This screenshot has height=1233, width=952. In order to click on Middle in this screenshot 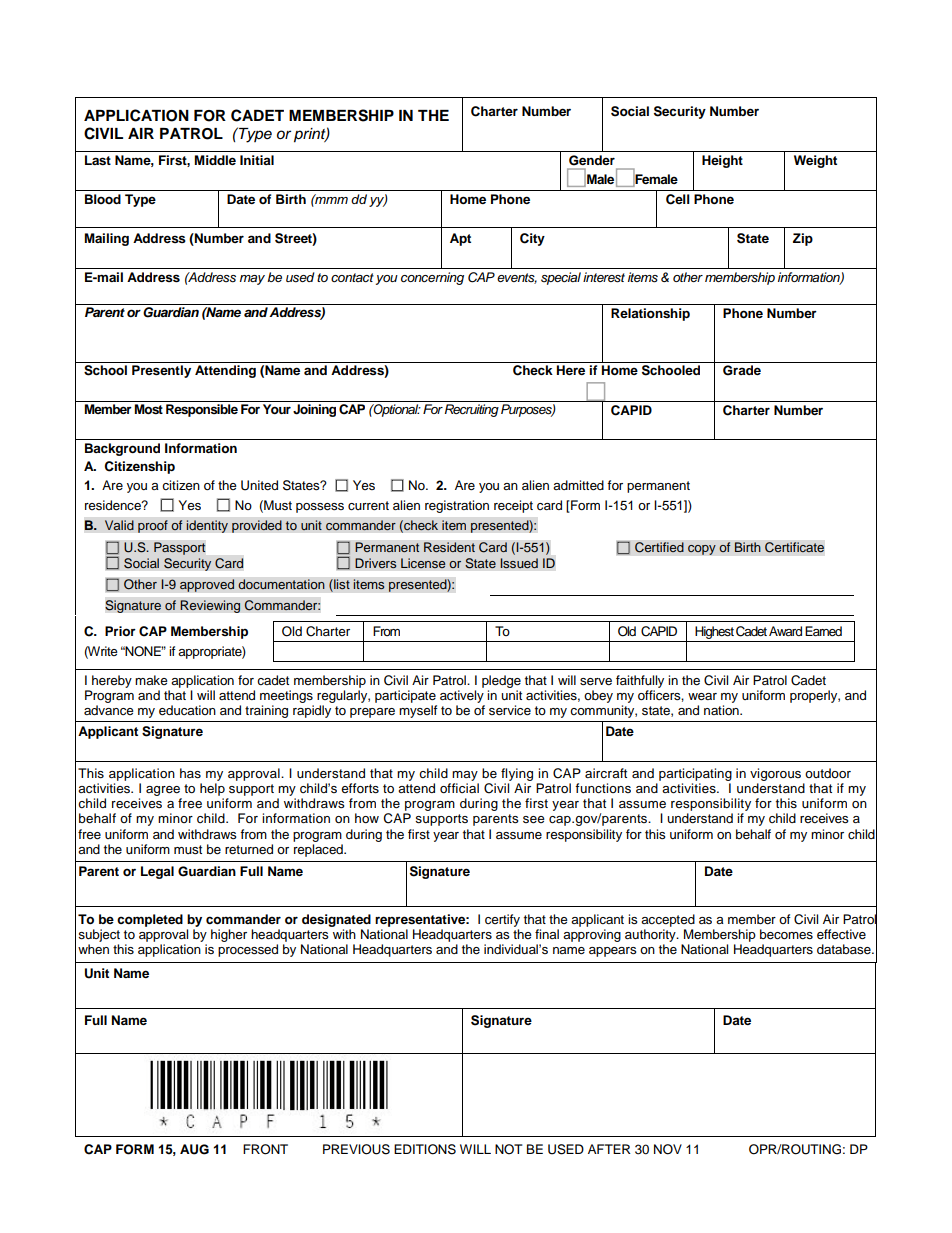, I will do `click(215, 160)`.
